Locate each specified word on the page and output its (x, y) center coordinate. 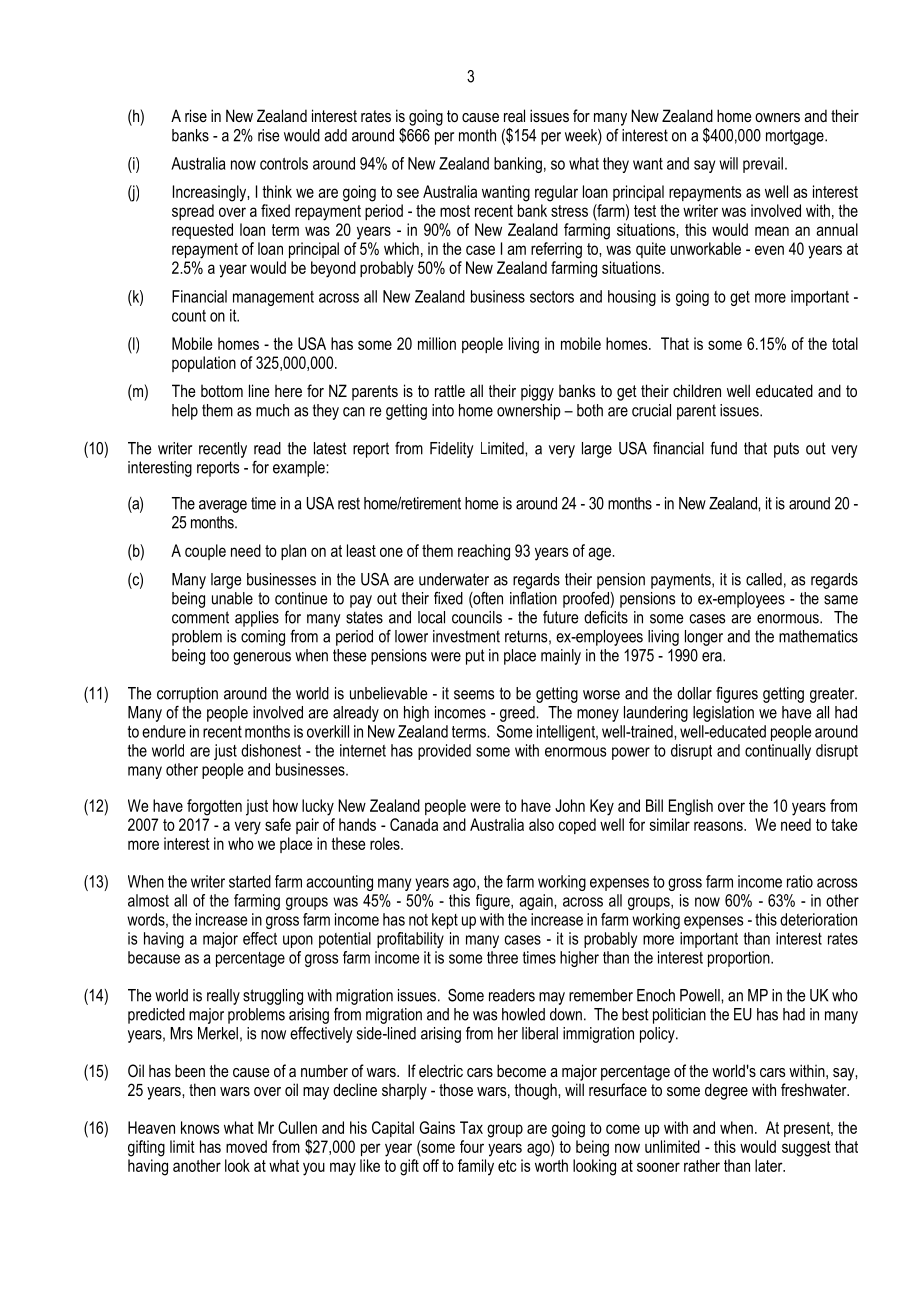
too (219, 655)
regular (556, 193)
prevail (763, 165)
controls (284, 163)
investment (466, 636)
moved (246, 1146)
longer (704, 638)
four (472, 1146)
